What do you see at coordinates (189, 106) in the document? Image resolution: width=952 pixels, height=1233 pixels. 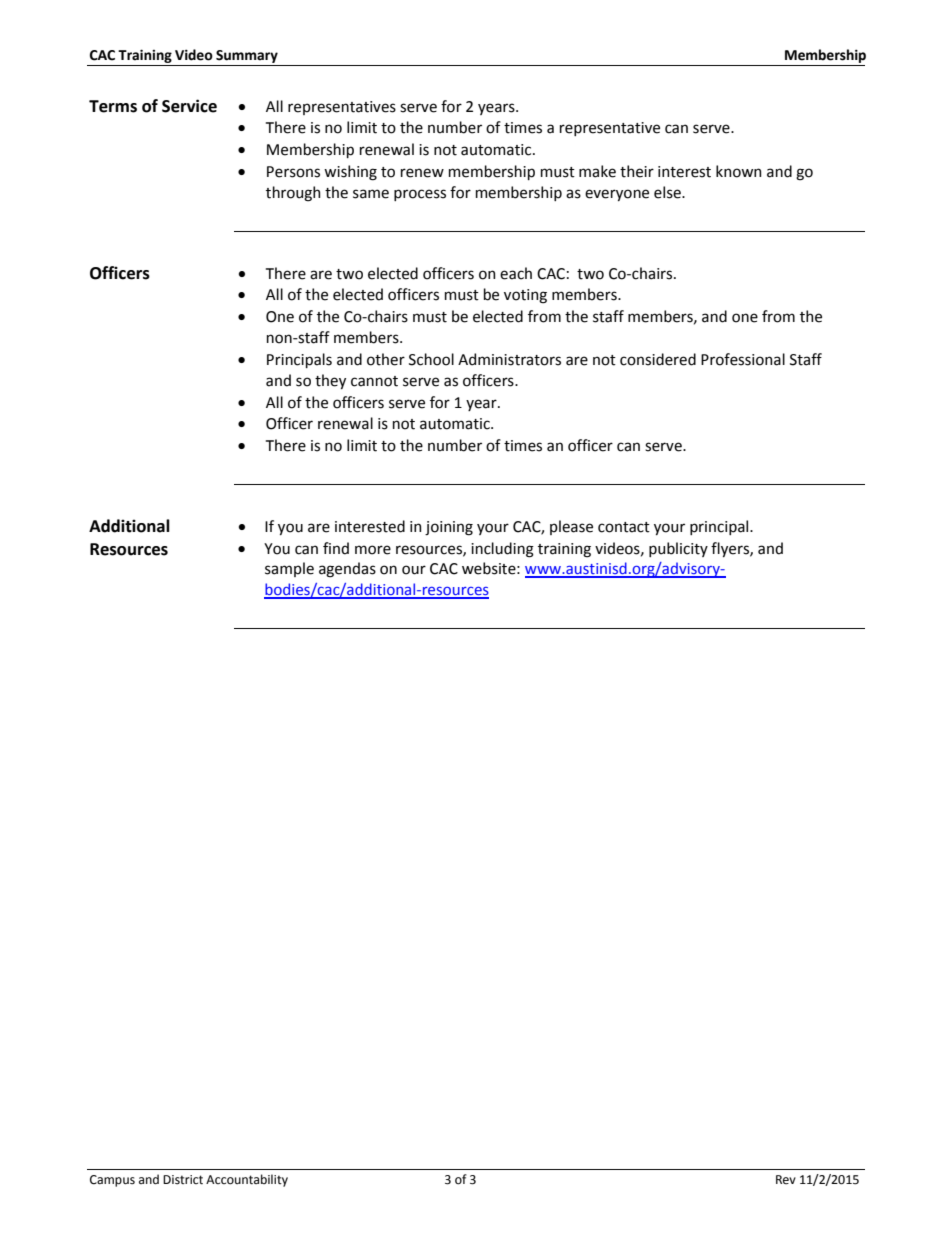 I see `Service` at bounding box center [189, 106].
